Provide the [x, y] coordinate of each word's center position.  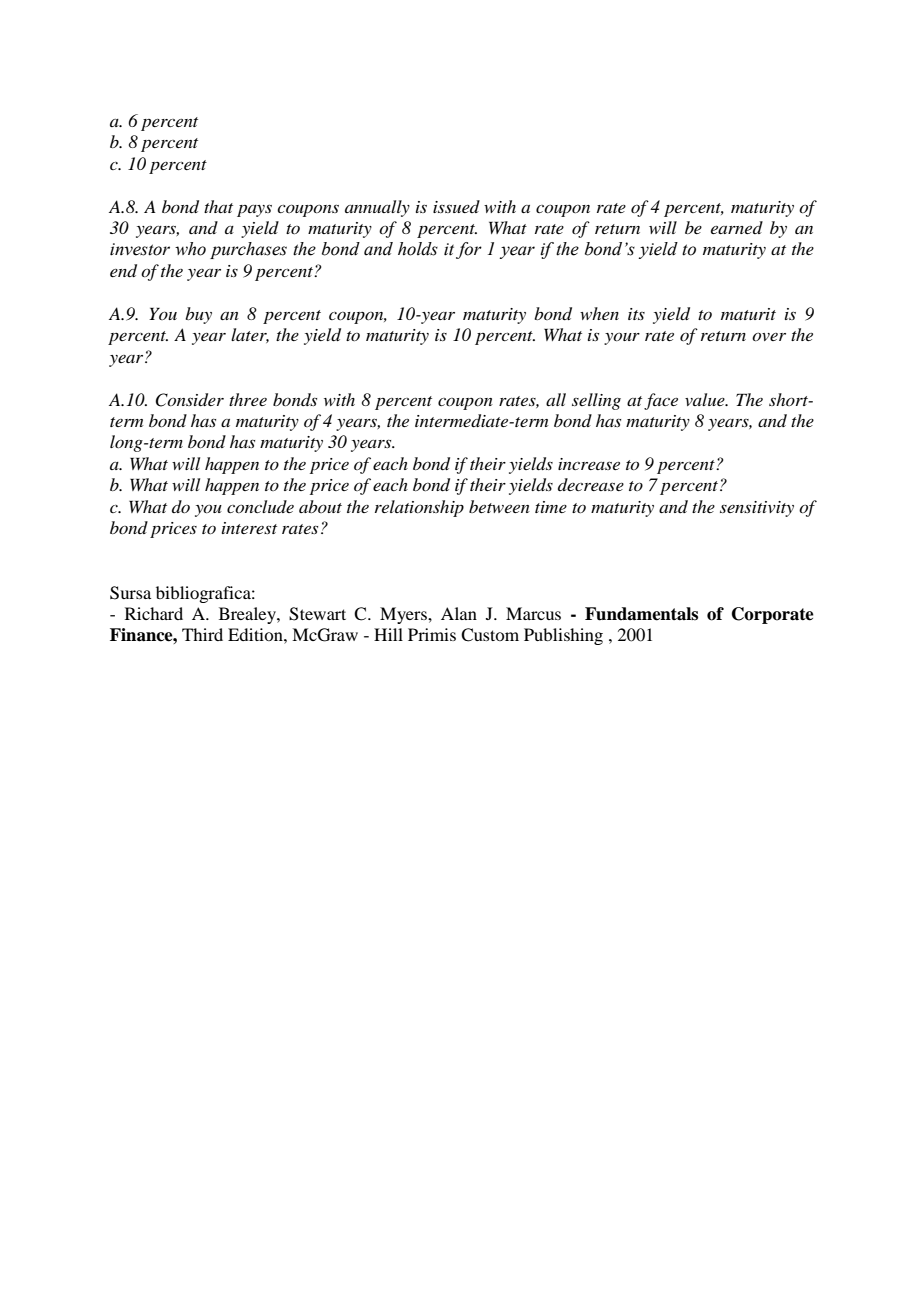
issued [456, 206]
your [622, 338]
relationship [419, 508]
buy [198, 315]
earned [737, 227]
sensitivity [757, 509]
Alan [459, 613]
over [769, 336]
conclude [260, 506]
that [218, 206]
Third [202, 634]
